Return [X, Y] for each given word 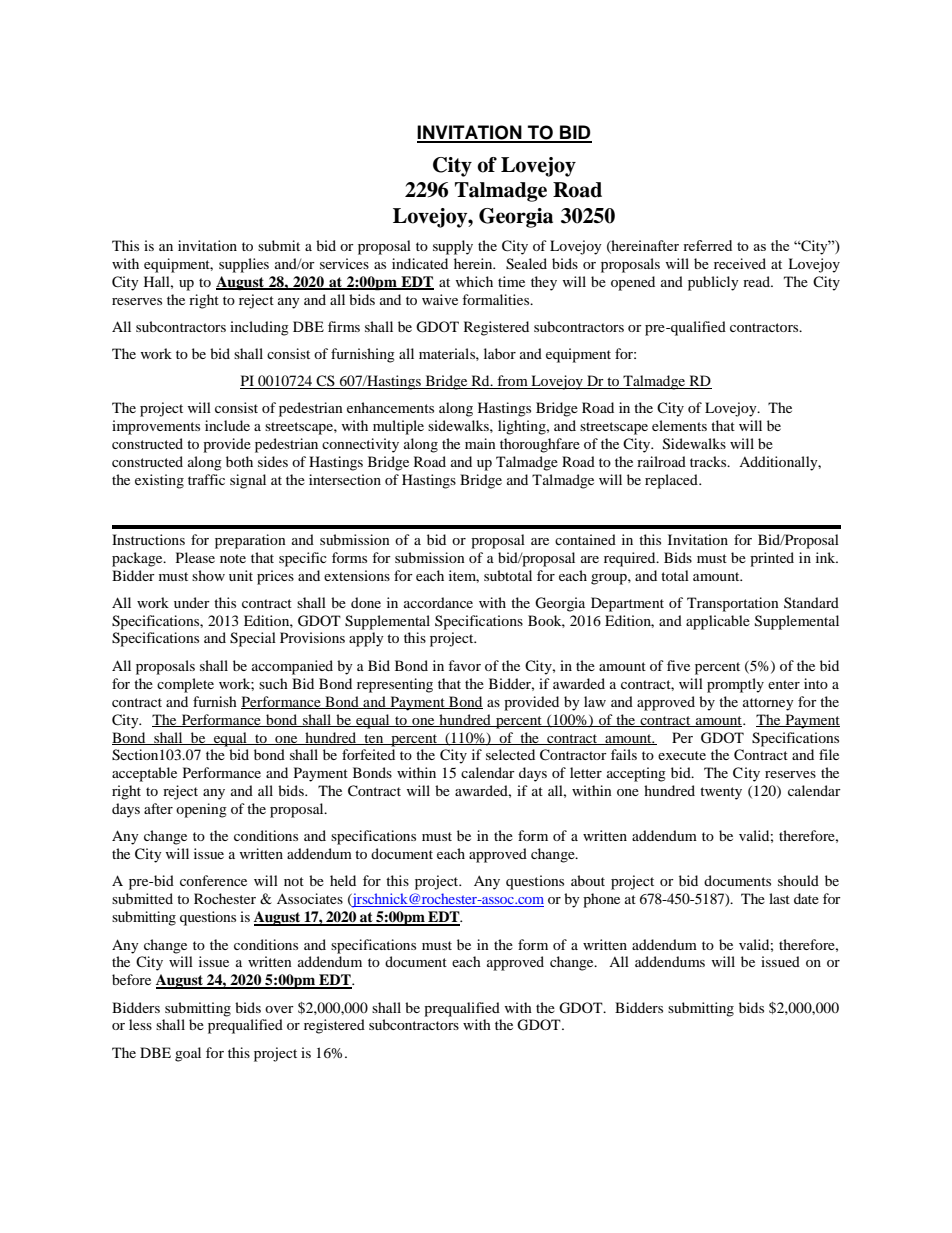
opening [201, 810]
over [279, 1009]
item [464, 576]
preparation [250, 541]
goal [188, 1054]
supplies [244, 265]
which [474, 281]
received [740, 263]
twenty [721, 793]
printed [772, 559]
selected [510, 754]
